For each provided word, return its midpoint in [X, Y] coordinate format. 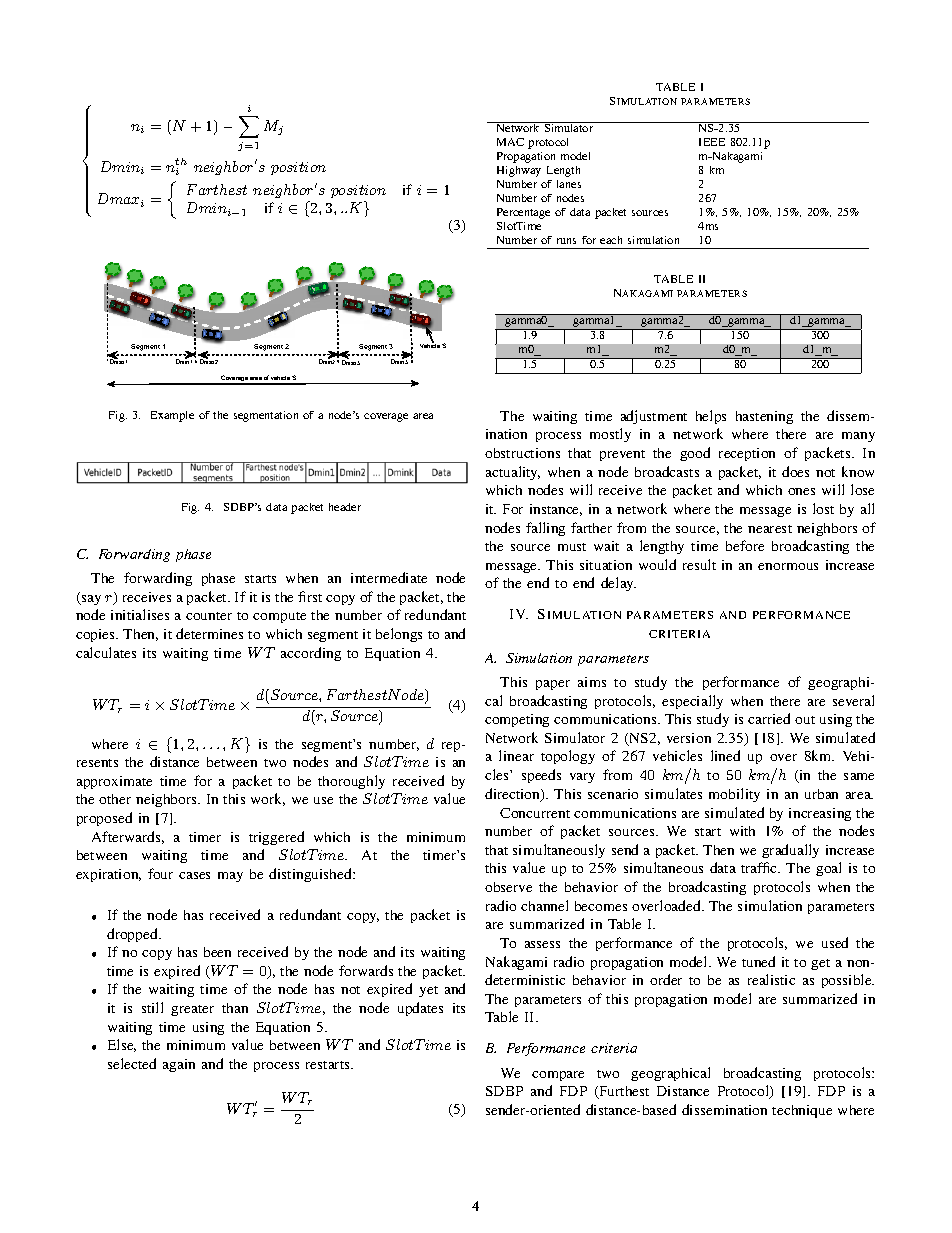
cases [194, 875]
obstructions [522, 453]
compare [558, 1076]
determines [209, 633]
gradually [790, 851]
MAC [510, 142]
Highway [519, 171]
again [179, 1065]
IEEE [712, 142]
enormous [788, 566]
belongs [399, 635]
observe [508, 887]
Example [172, 416]
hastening [764, 417]
